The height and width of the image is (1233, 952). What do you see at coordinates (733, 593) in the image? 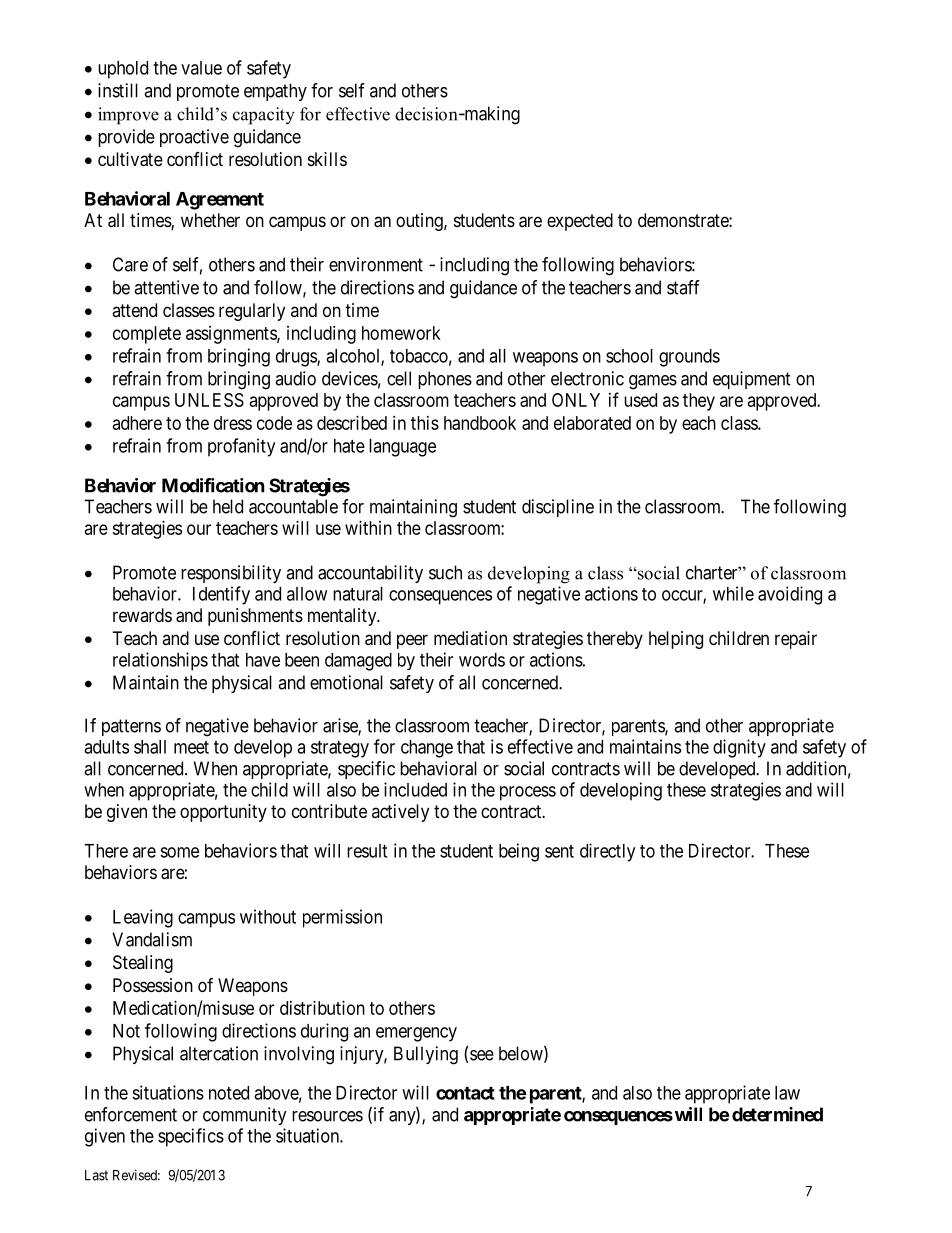
I see `while` at bounding box center [733, 593].
